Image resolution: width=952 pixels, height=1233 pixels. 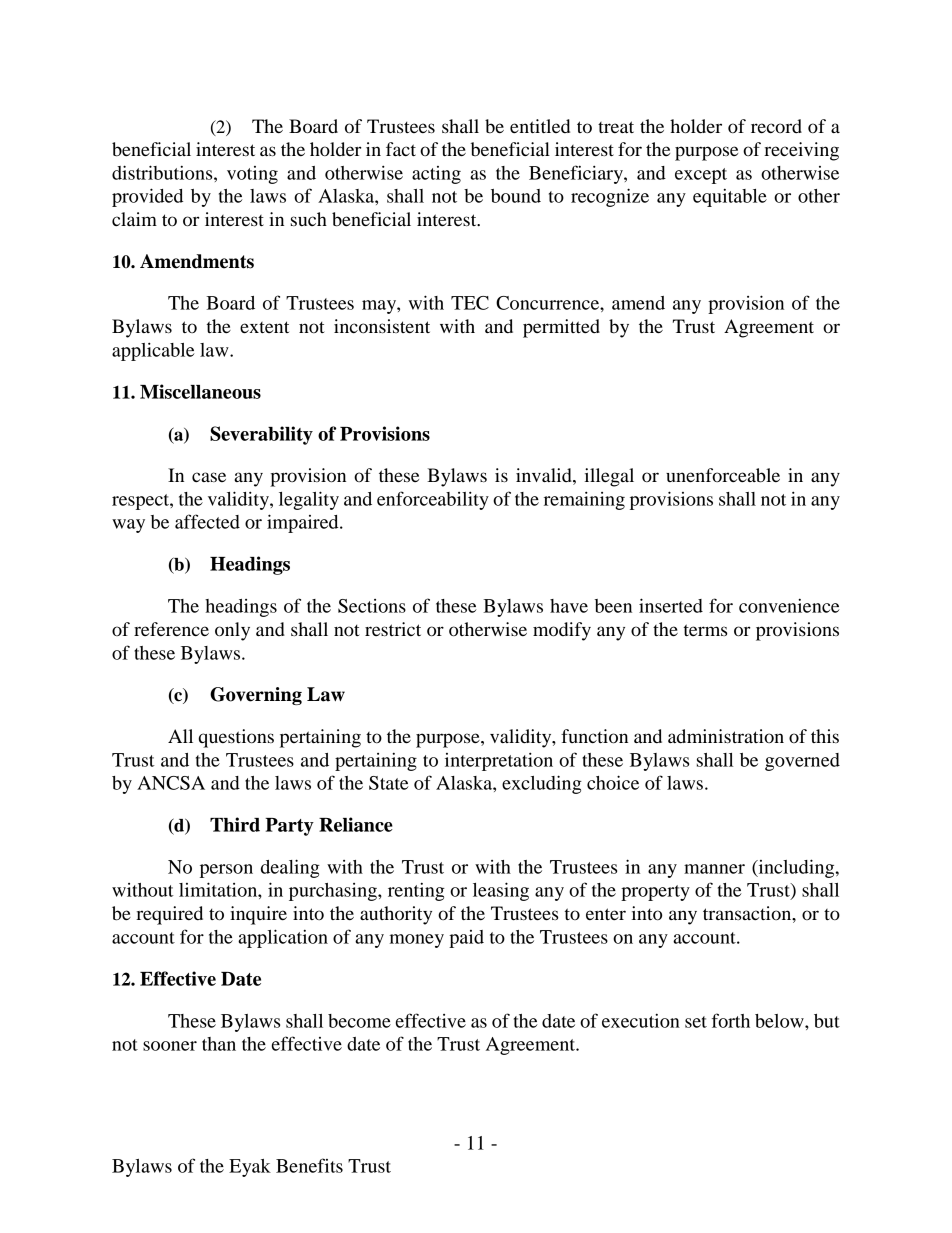 I want to click on restrict, so click(x=393, y=629).
